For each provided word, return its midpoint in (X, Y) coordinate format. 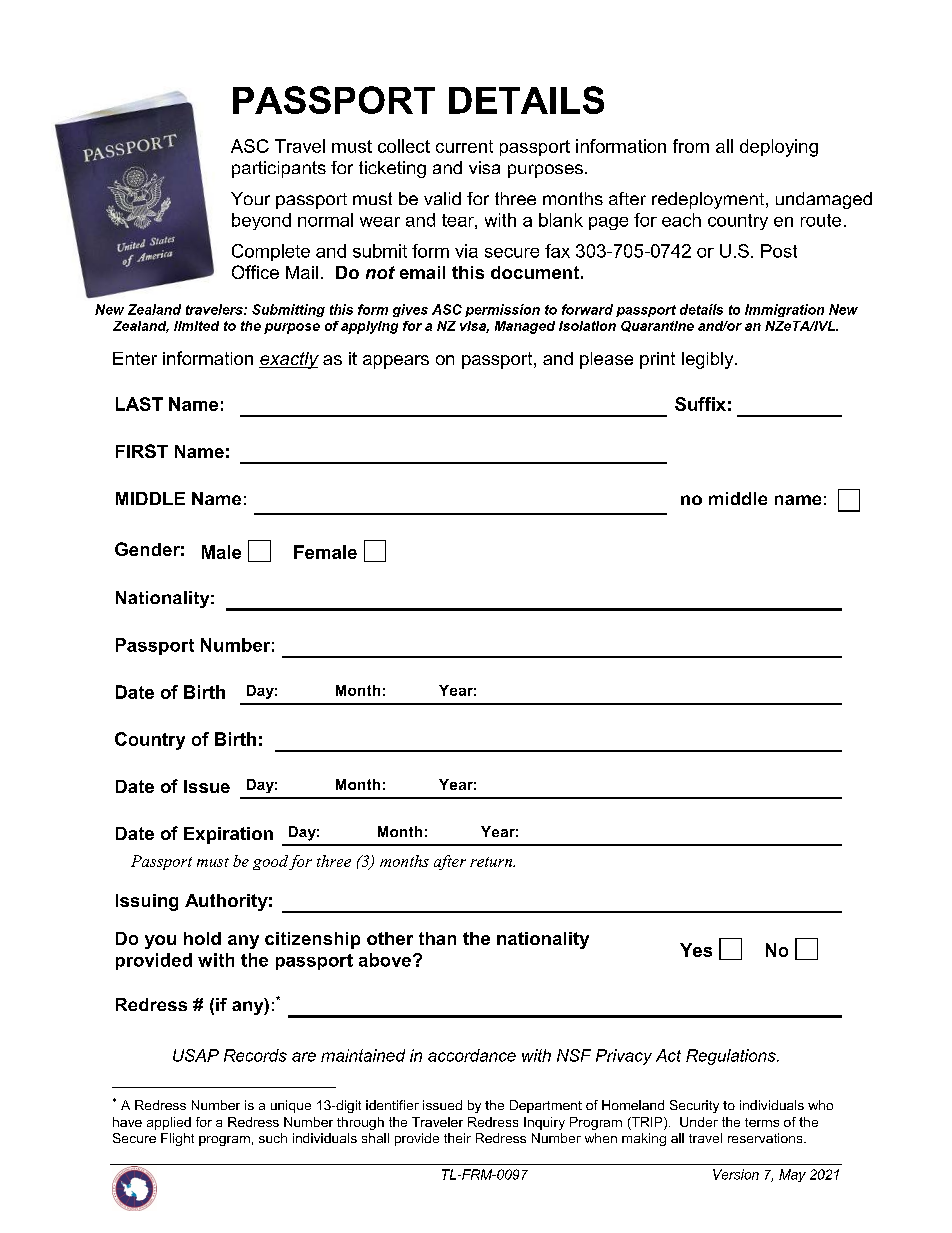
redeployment (709, 200)
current (464, 146)
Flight (177, 1139)
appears (396, 362)
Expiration (228, 835)
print (657, 360)
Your (250, 198)
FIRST (142, 451)
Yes (696, 950)
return (492, 862)
